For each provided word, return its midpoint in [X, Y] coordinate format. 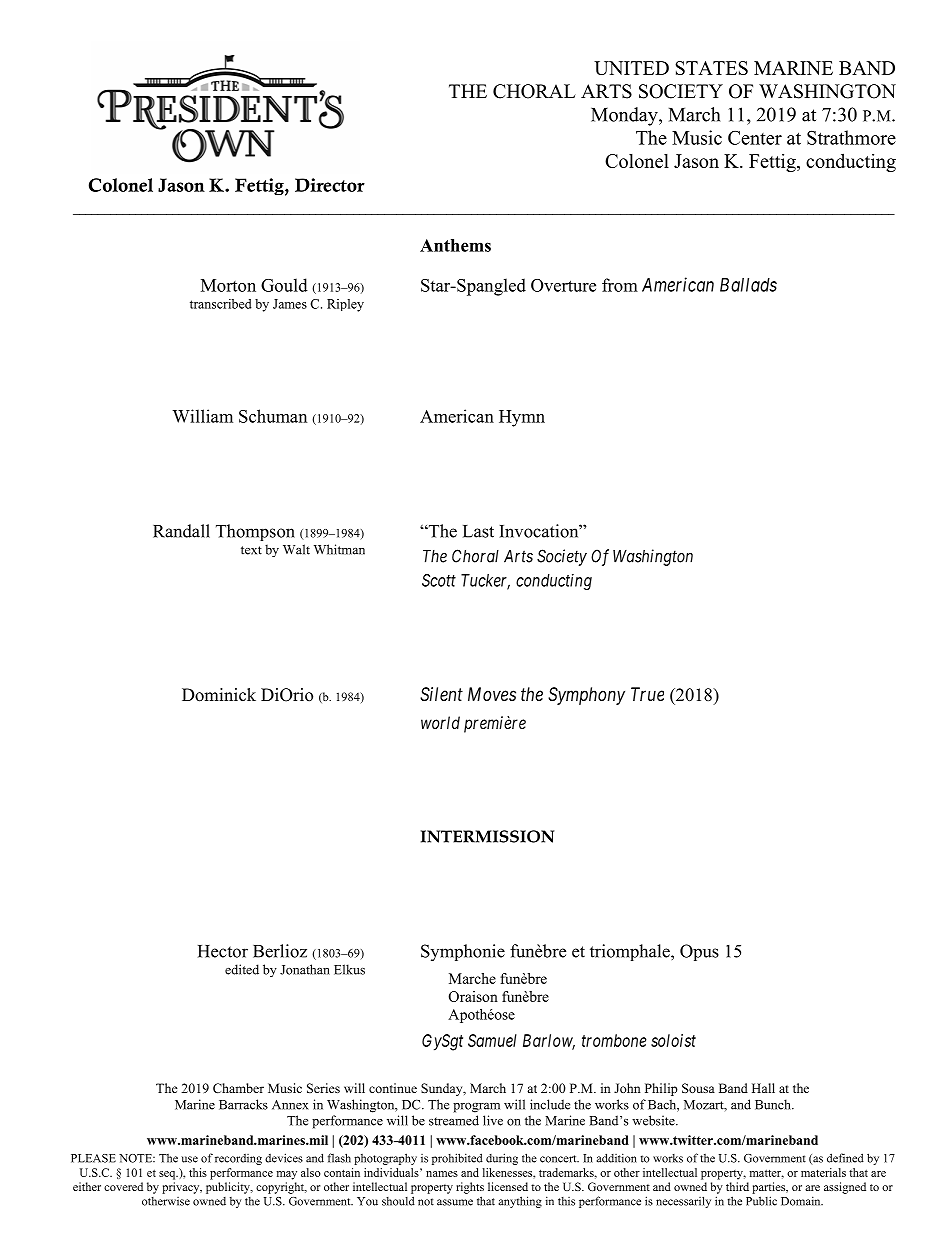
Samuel [492, 1040]
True [647, 694]
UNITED [631, 68]
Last [478, 531]
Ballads [748, 285]
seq [168, 1175]
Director [330, 185]
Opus [699, 952]
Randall [181, 531]
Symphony [586, 696]
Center [755, 138]
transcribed [220, 304]
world [440, 722]
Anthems [455, 245]
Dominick [219, 695]
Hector [223, 951]
